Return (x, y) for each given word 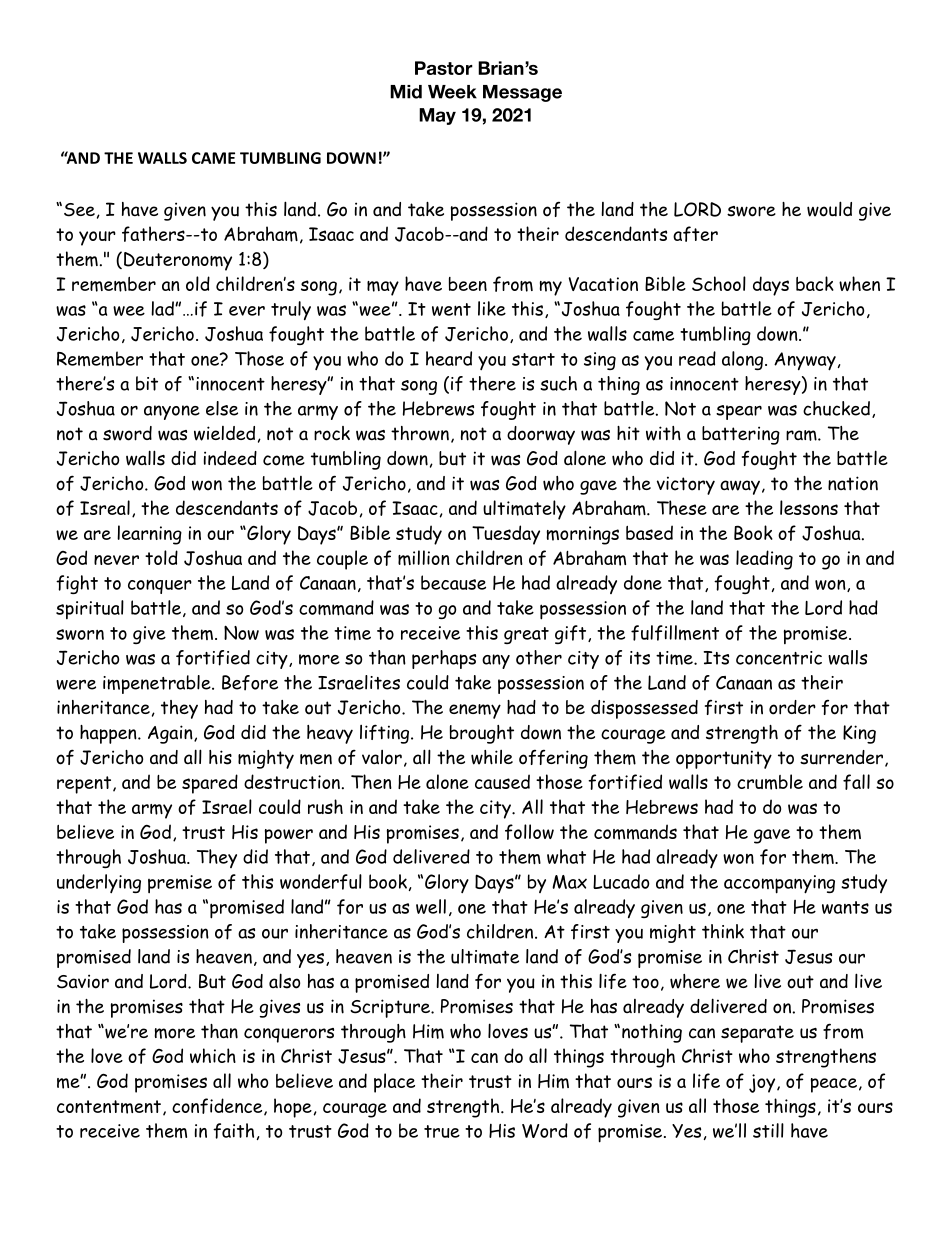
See (79, 210)
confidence (218, 1107)
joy (763, 1083)
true (442, 1131)
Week (452, 92)
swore (751, 211)
